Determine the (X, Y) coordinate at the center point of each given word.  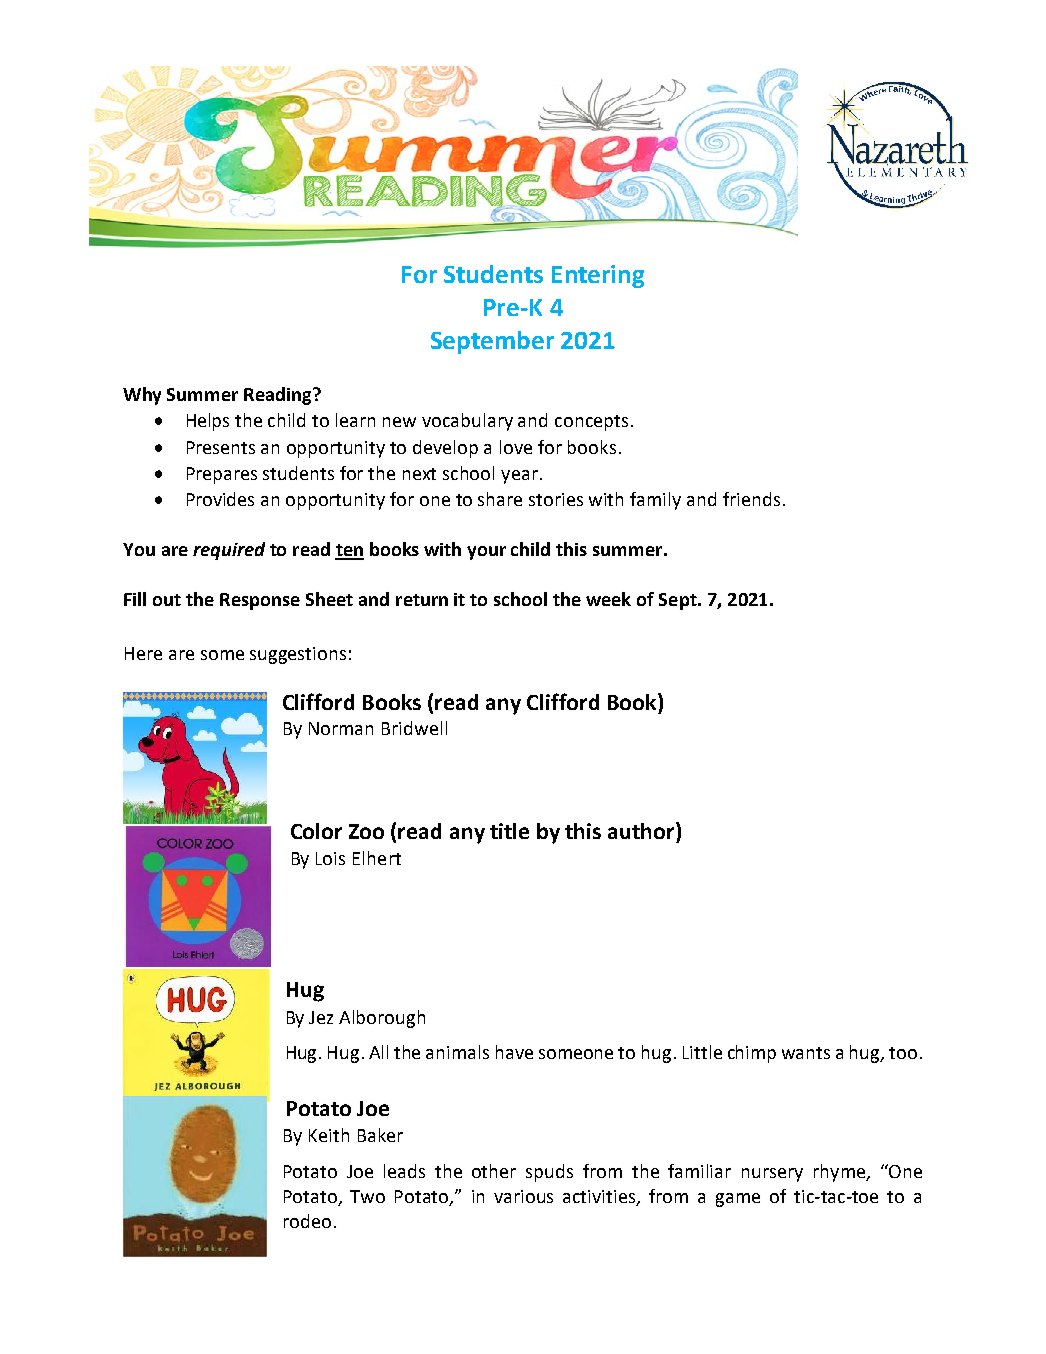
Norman (341, 728)
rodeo (307, 1221)
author (642, 830)
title (509, 831)
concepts (591, 423)
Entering (598, 276)
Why (142, 396)
